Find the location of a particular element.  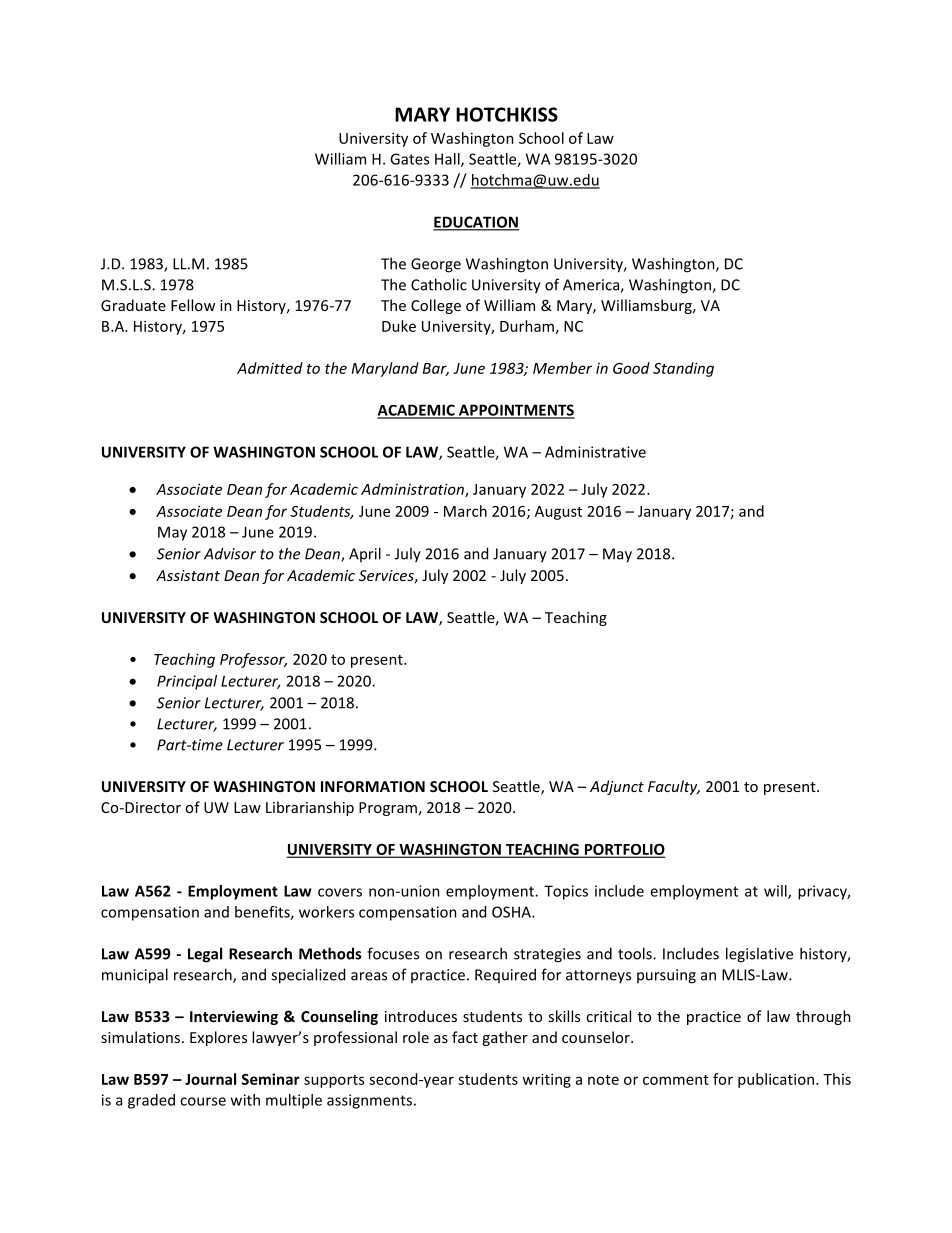

HOTCHKISS is located at coordinates (507, 114).
